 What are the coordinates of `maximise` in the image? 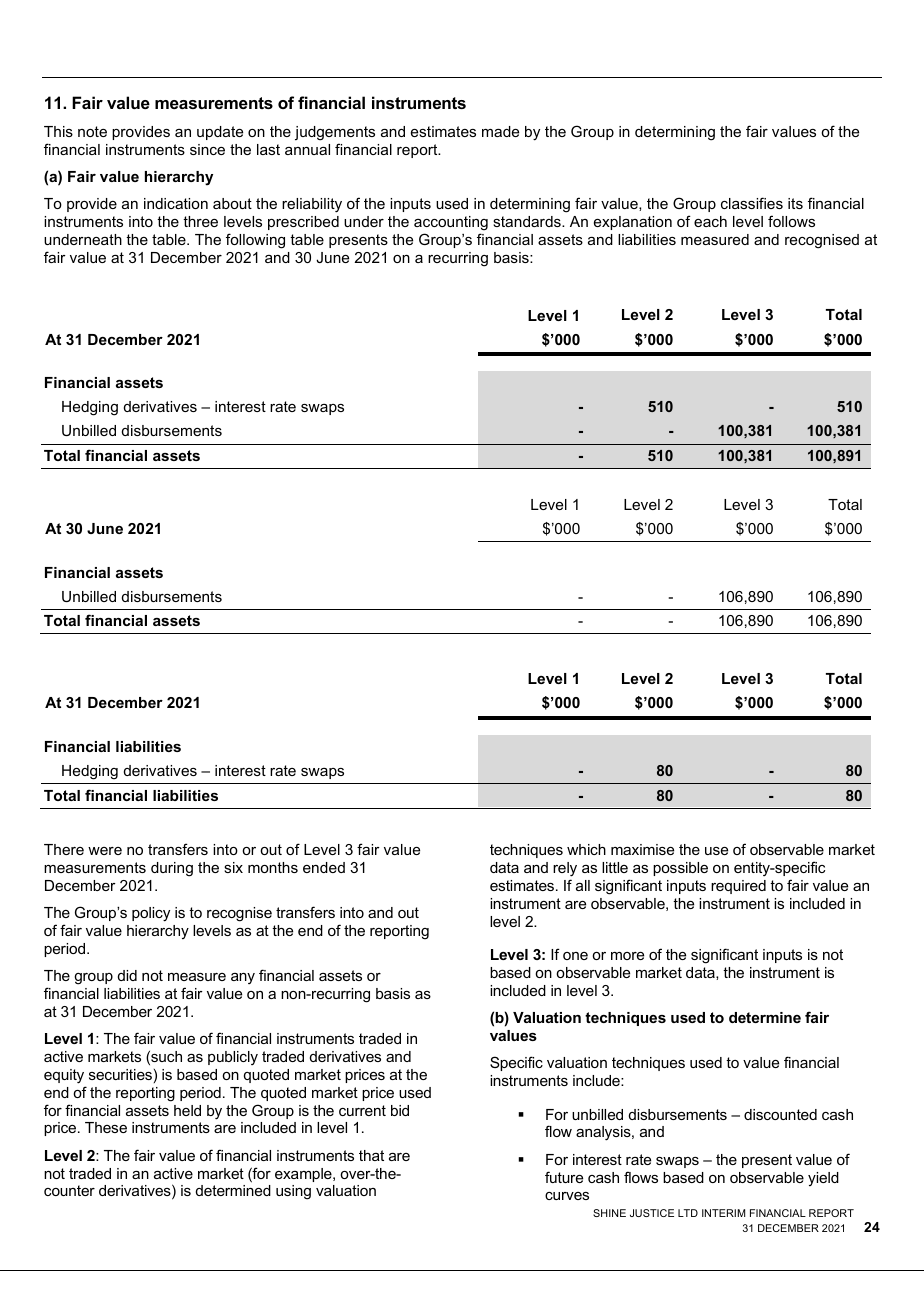 It's located at (642, 849).
